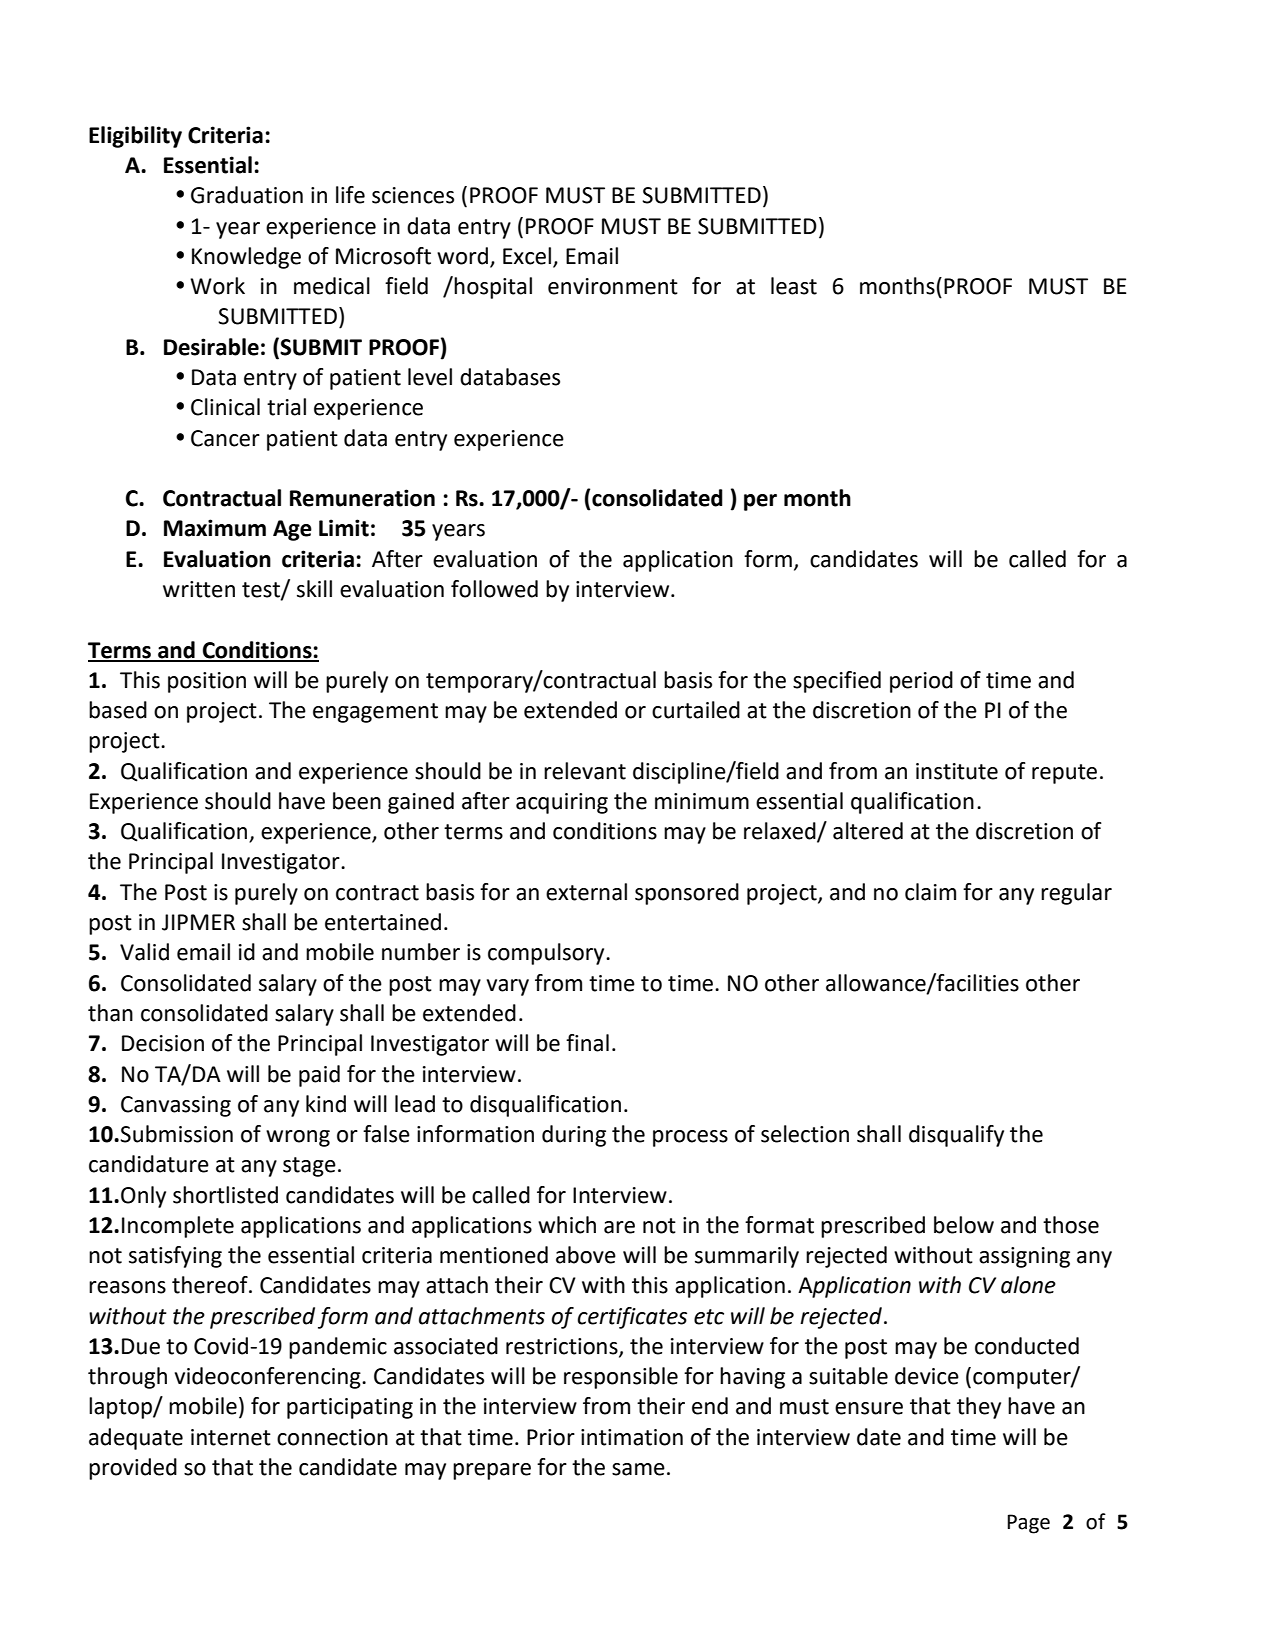 This document has height=1637, width=1265. Describe the element at coordinates (357, 801) in the document. I see `been` at that location.
